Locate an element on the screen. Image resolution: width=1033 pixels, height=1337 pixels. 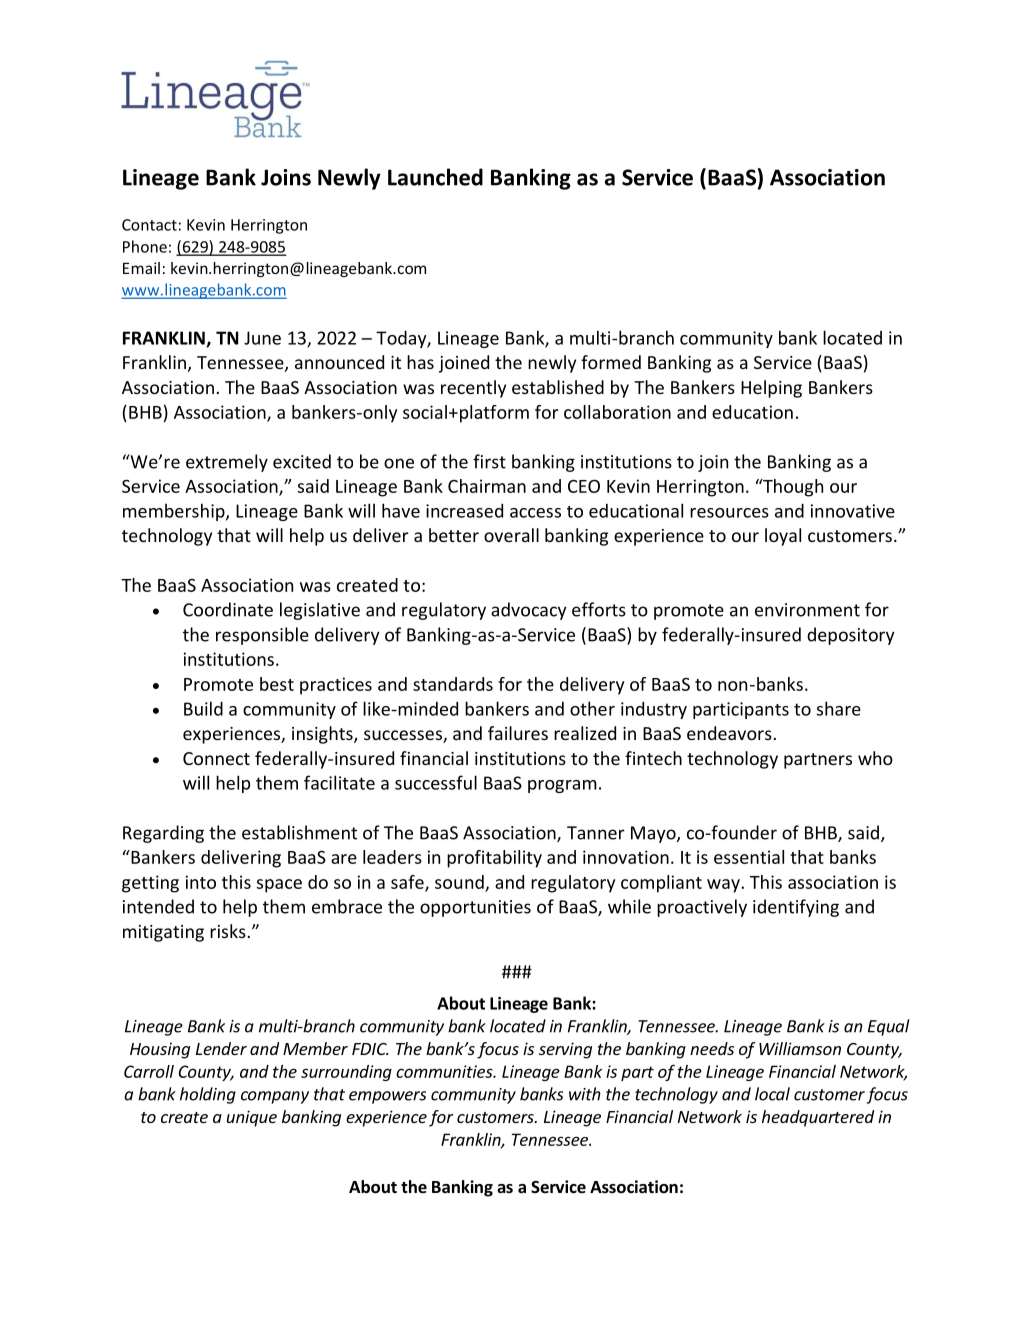
depository is located at coordinates (851, 636).
